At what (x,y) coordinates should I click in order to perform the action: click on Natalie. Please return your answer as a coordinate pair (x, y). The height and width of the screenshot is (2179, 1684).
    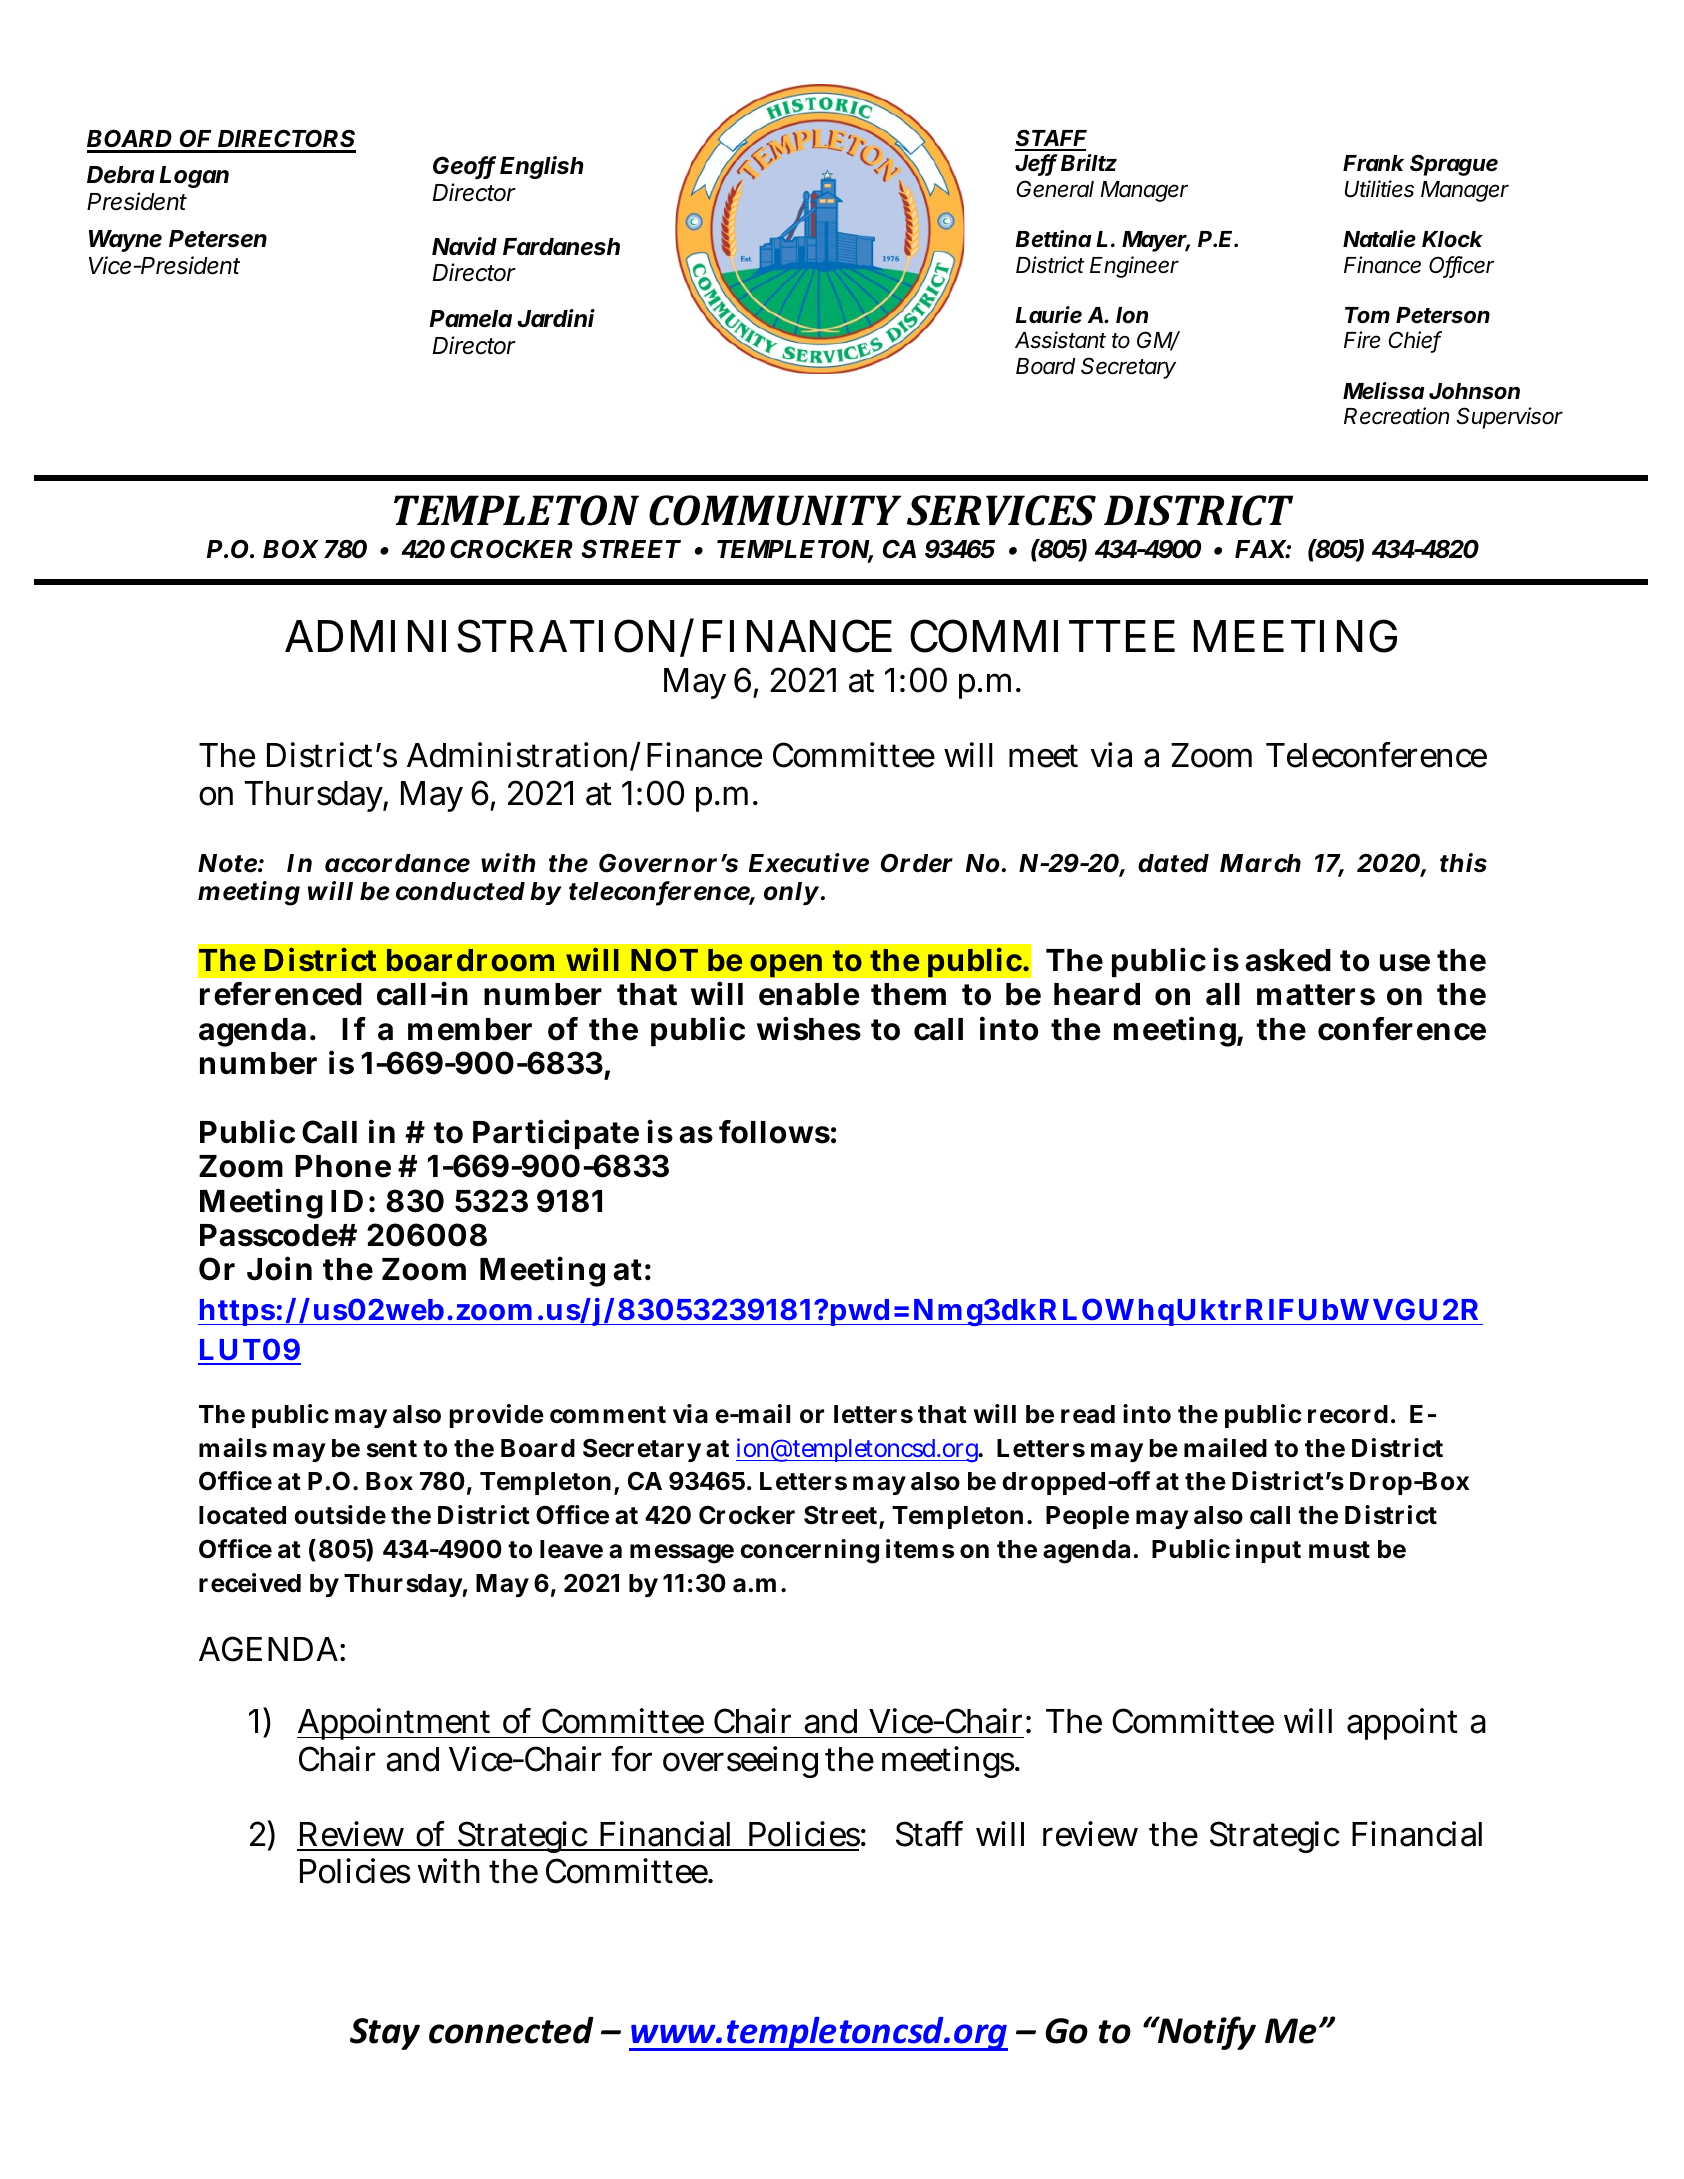
    Looking at the image, I should click on (1379, 239).
